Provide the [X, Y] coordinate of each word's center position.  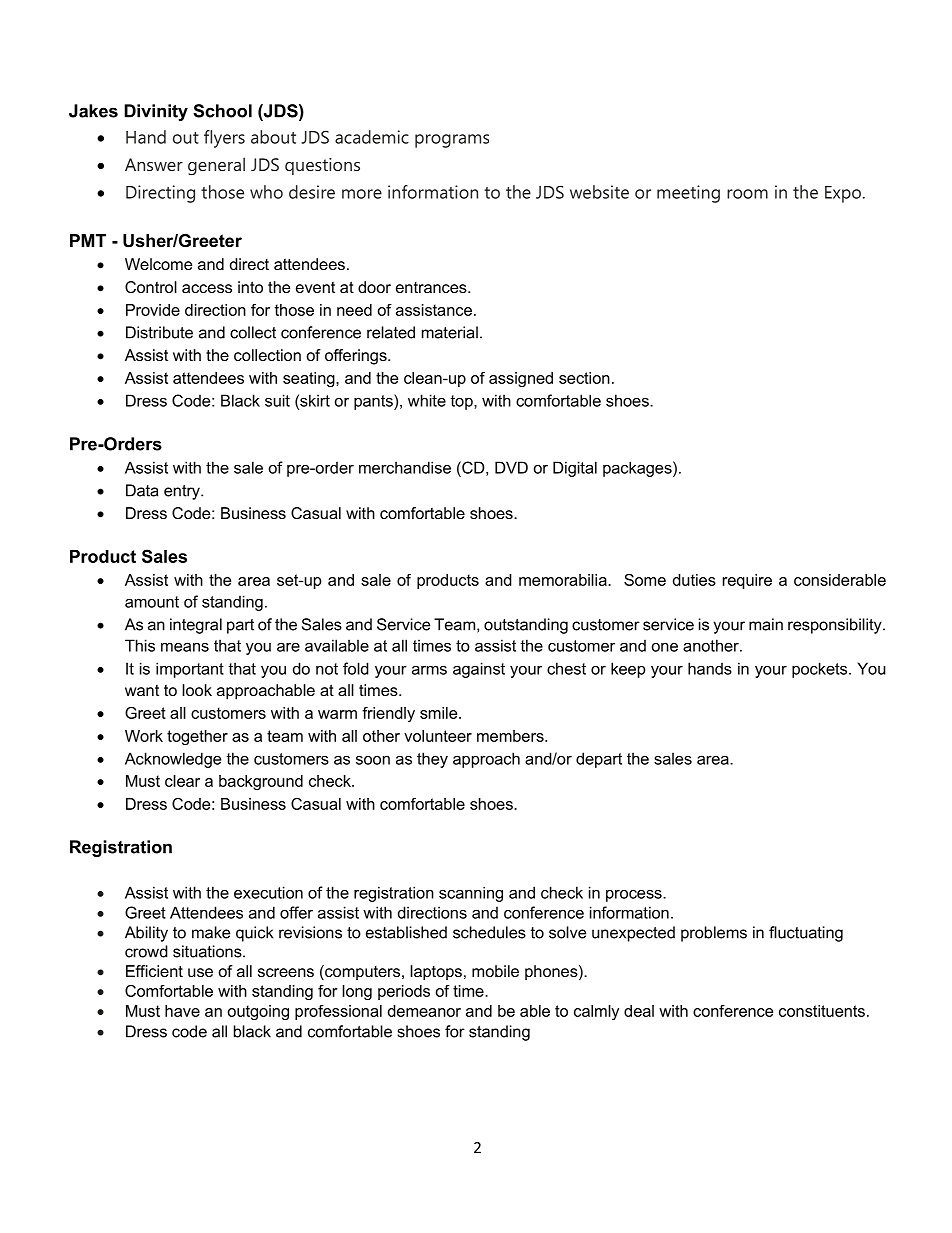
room [747, 194]
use [200, 972]
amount [152, 602]
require [747, 581]
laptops [436, 972]
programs [452, 141]
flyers [224, 139]
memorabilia [564, 580]
